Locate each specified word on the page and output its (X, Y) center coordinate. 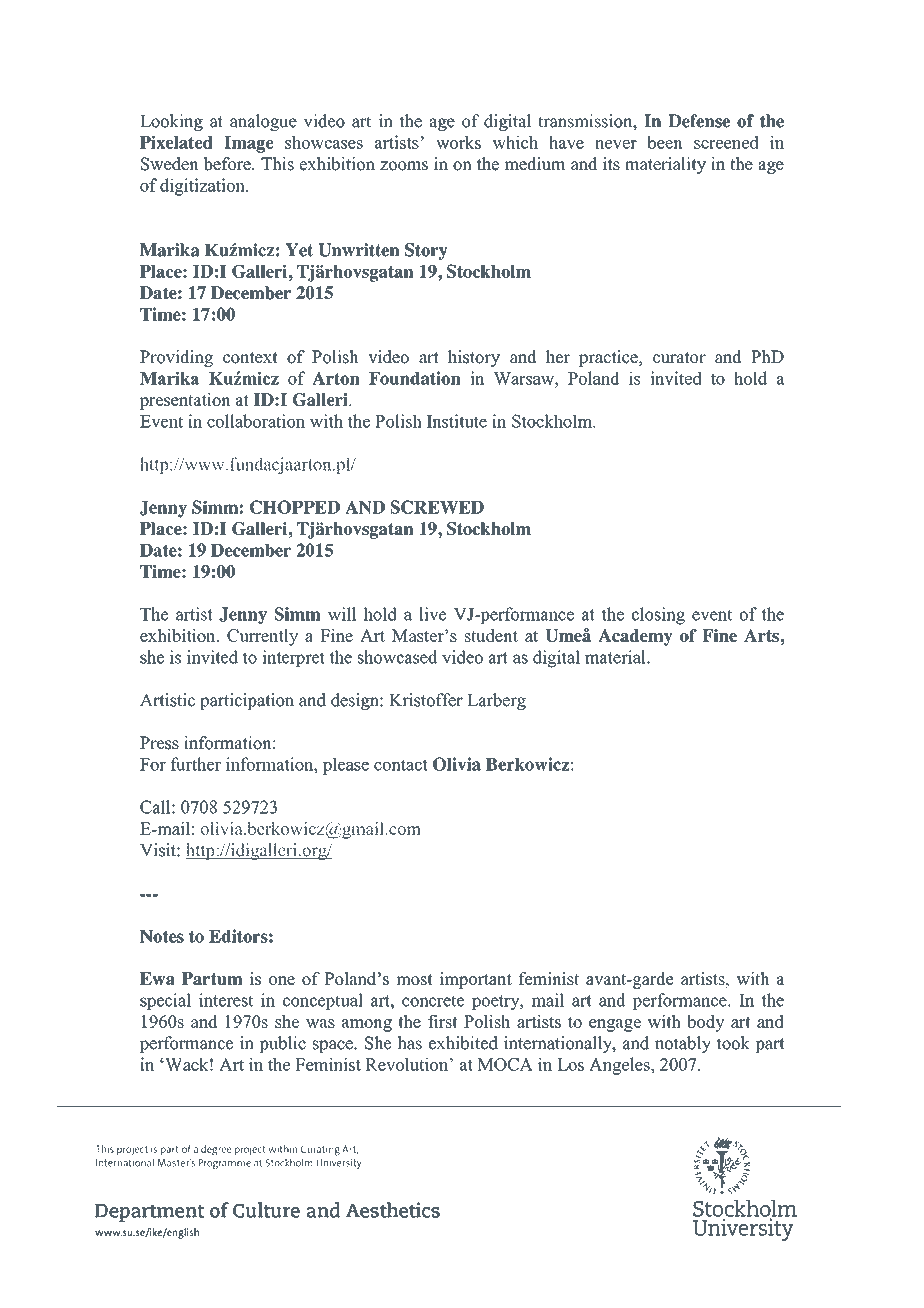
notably (683, 1044)
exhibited (463, 1043)
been (664, 142)
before (228, 164)
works (458, 142)
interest (226, 1000)
